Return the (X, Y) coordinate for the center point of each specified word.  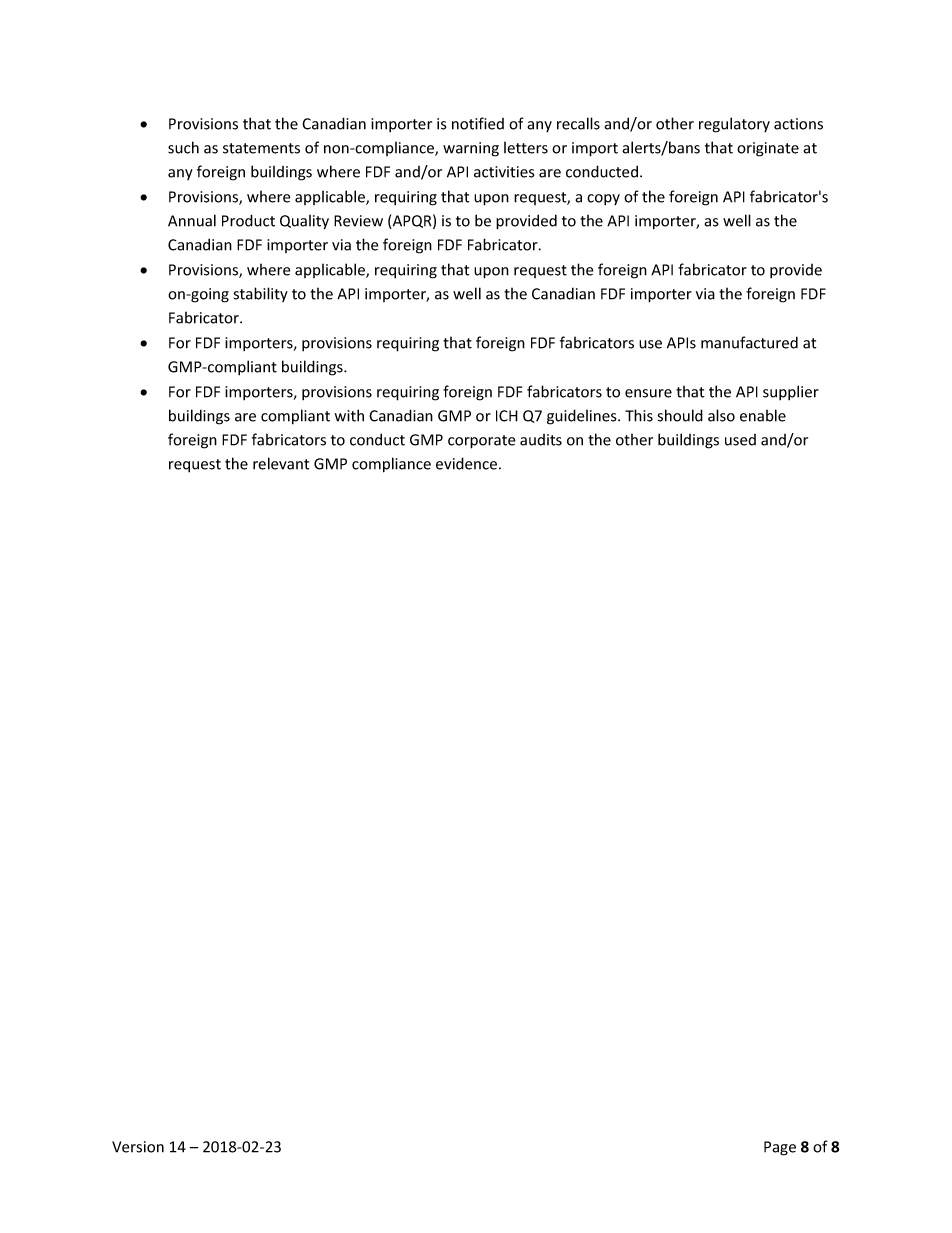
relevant (281, 463)
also (721, 415)
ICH (507, 416)
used (740, 440)
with (349, 415)
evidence (466, 463)
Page (780, 1148)
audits (541, 440)
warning (471, 149)
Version (138, 1147)
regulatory (734, 125)
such (183, 147)
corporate (482, 442)
